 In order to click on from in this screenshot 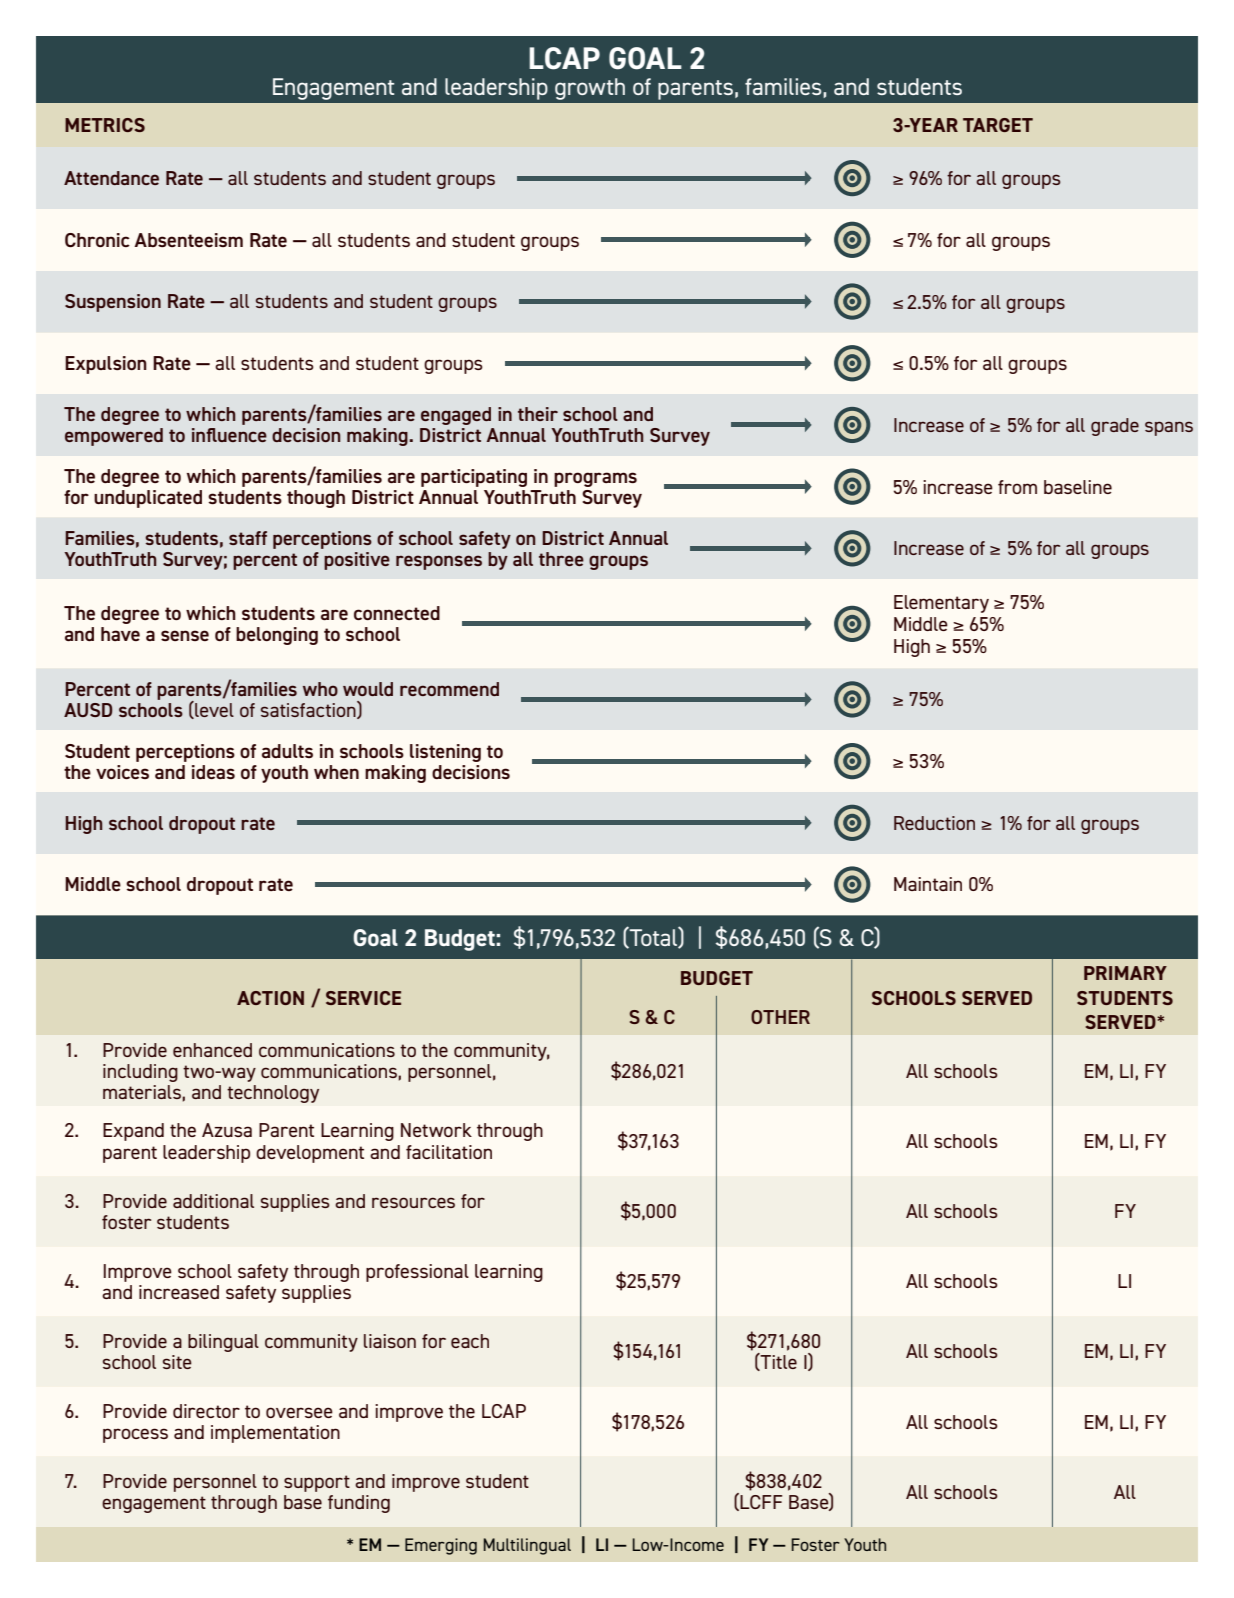, I will do `click(1017, 487)`.
